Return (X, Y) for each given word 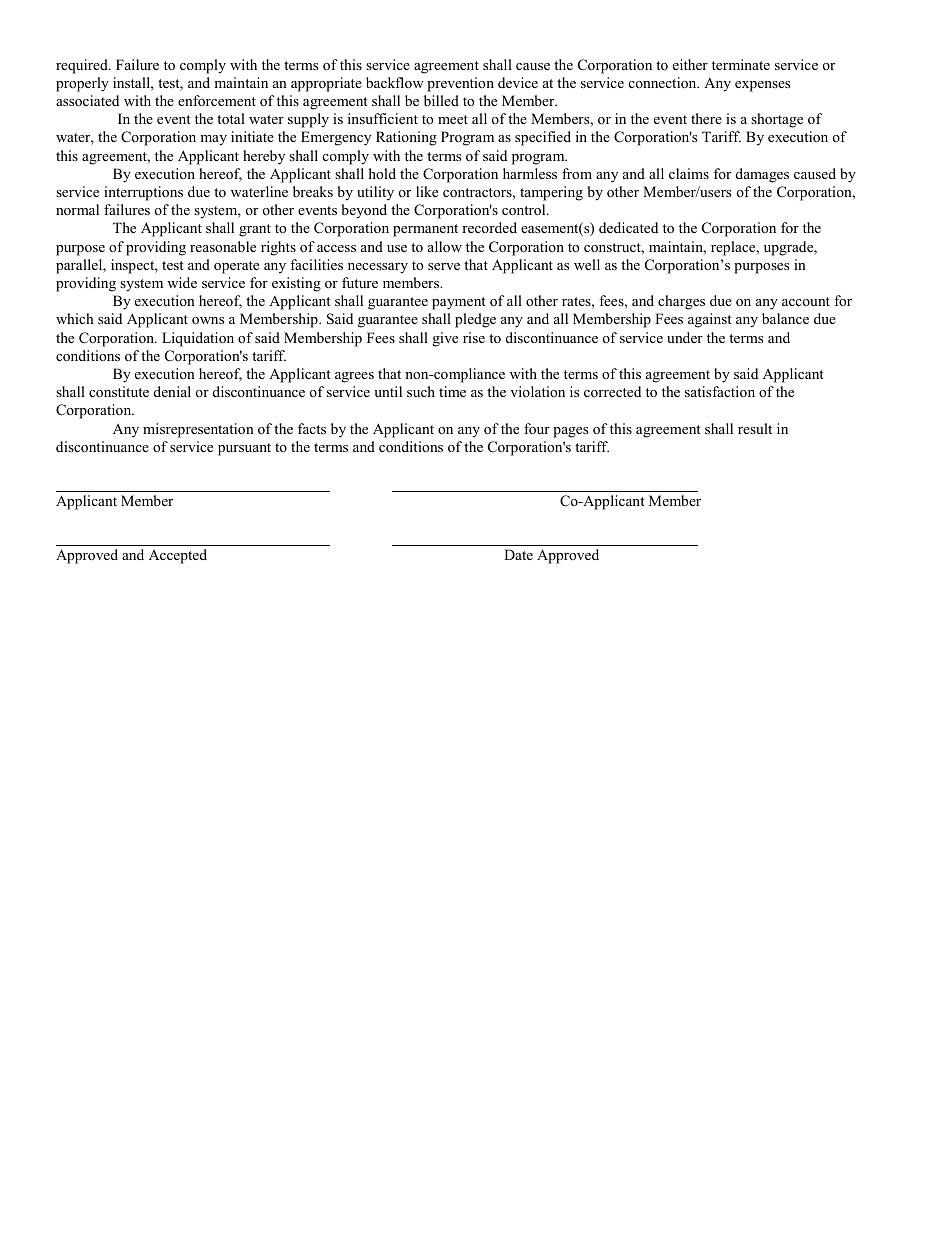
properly (82, 84)
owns (208, 320)
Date (518, 554)
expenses (762, 86)
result (755, 428)
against (709, 320)
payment (458, 303)
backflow (395, 82)
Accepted (178, 556)
